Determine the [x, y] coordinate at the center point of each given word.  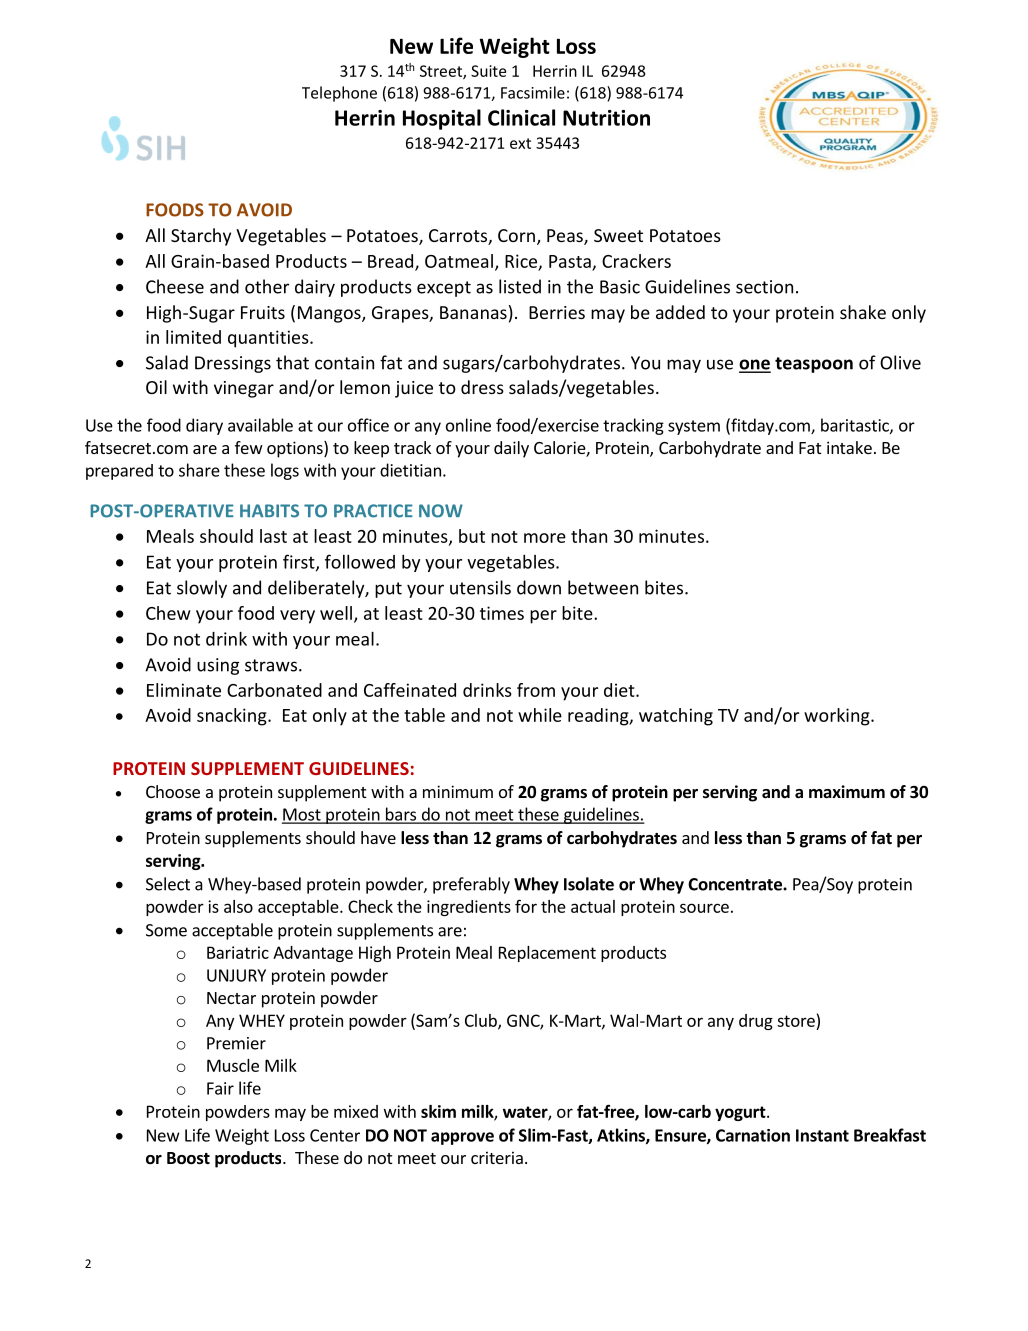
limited [193, 337]
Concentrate [736, 884]
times [502, 613]
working [838, 717]
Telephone [339, 94]
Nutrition [606, 118]
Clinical [521, 117]
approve [462, 1138]
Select [168, 884]
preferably [471, 885]
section [764, 287]
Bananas [473, 312]
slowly [202, 589]
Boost [188, 1158]
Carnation [753, 1135]
